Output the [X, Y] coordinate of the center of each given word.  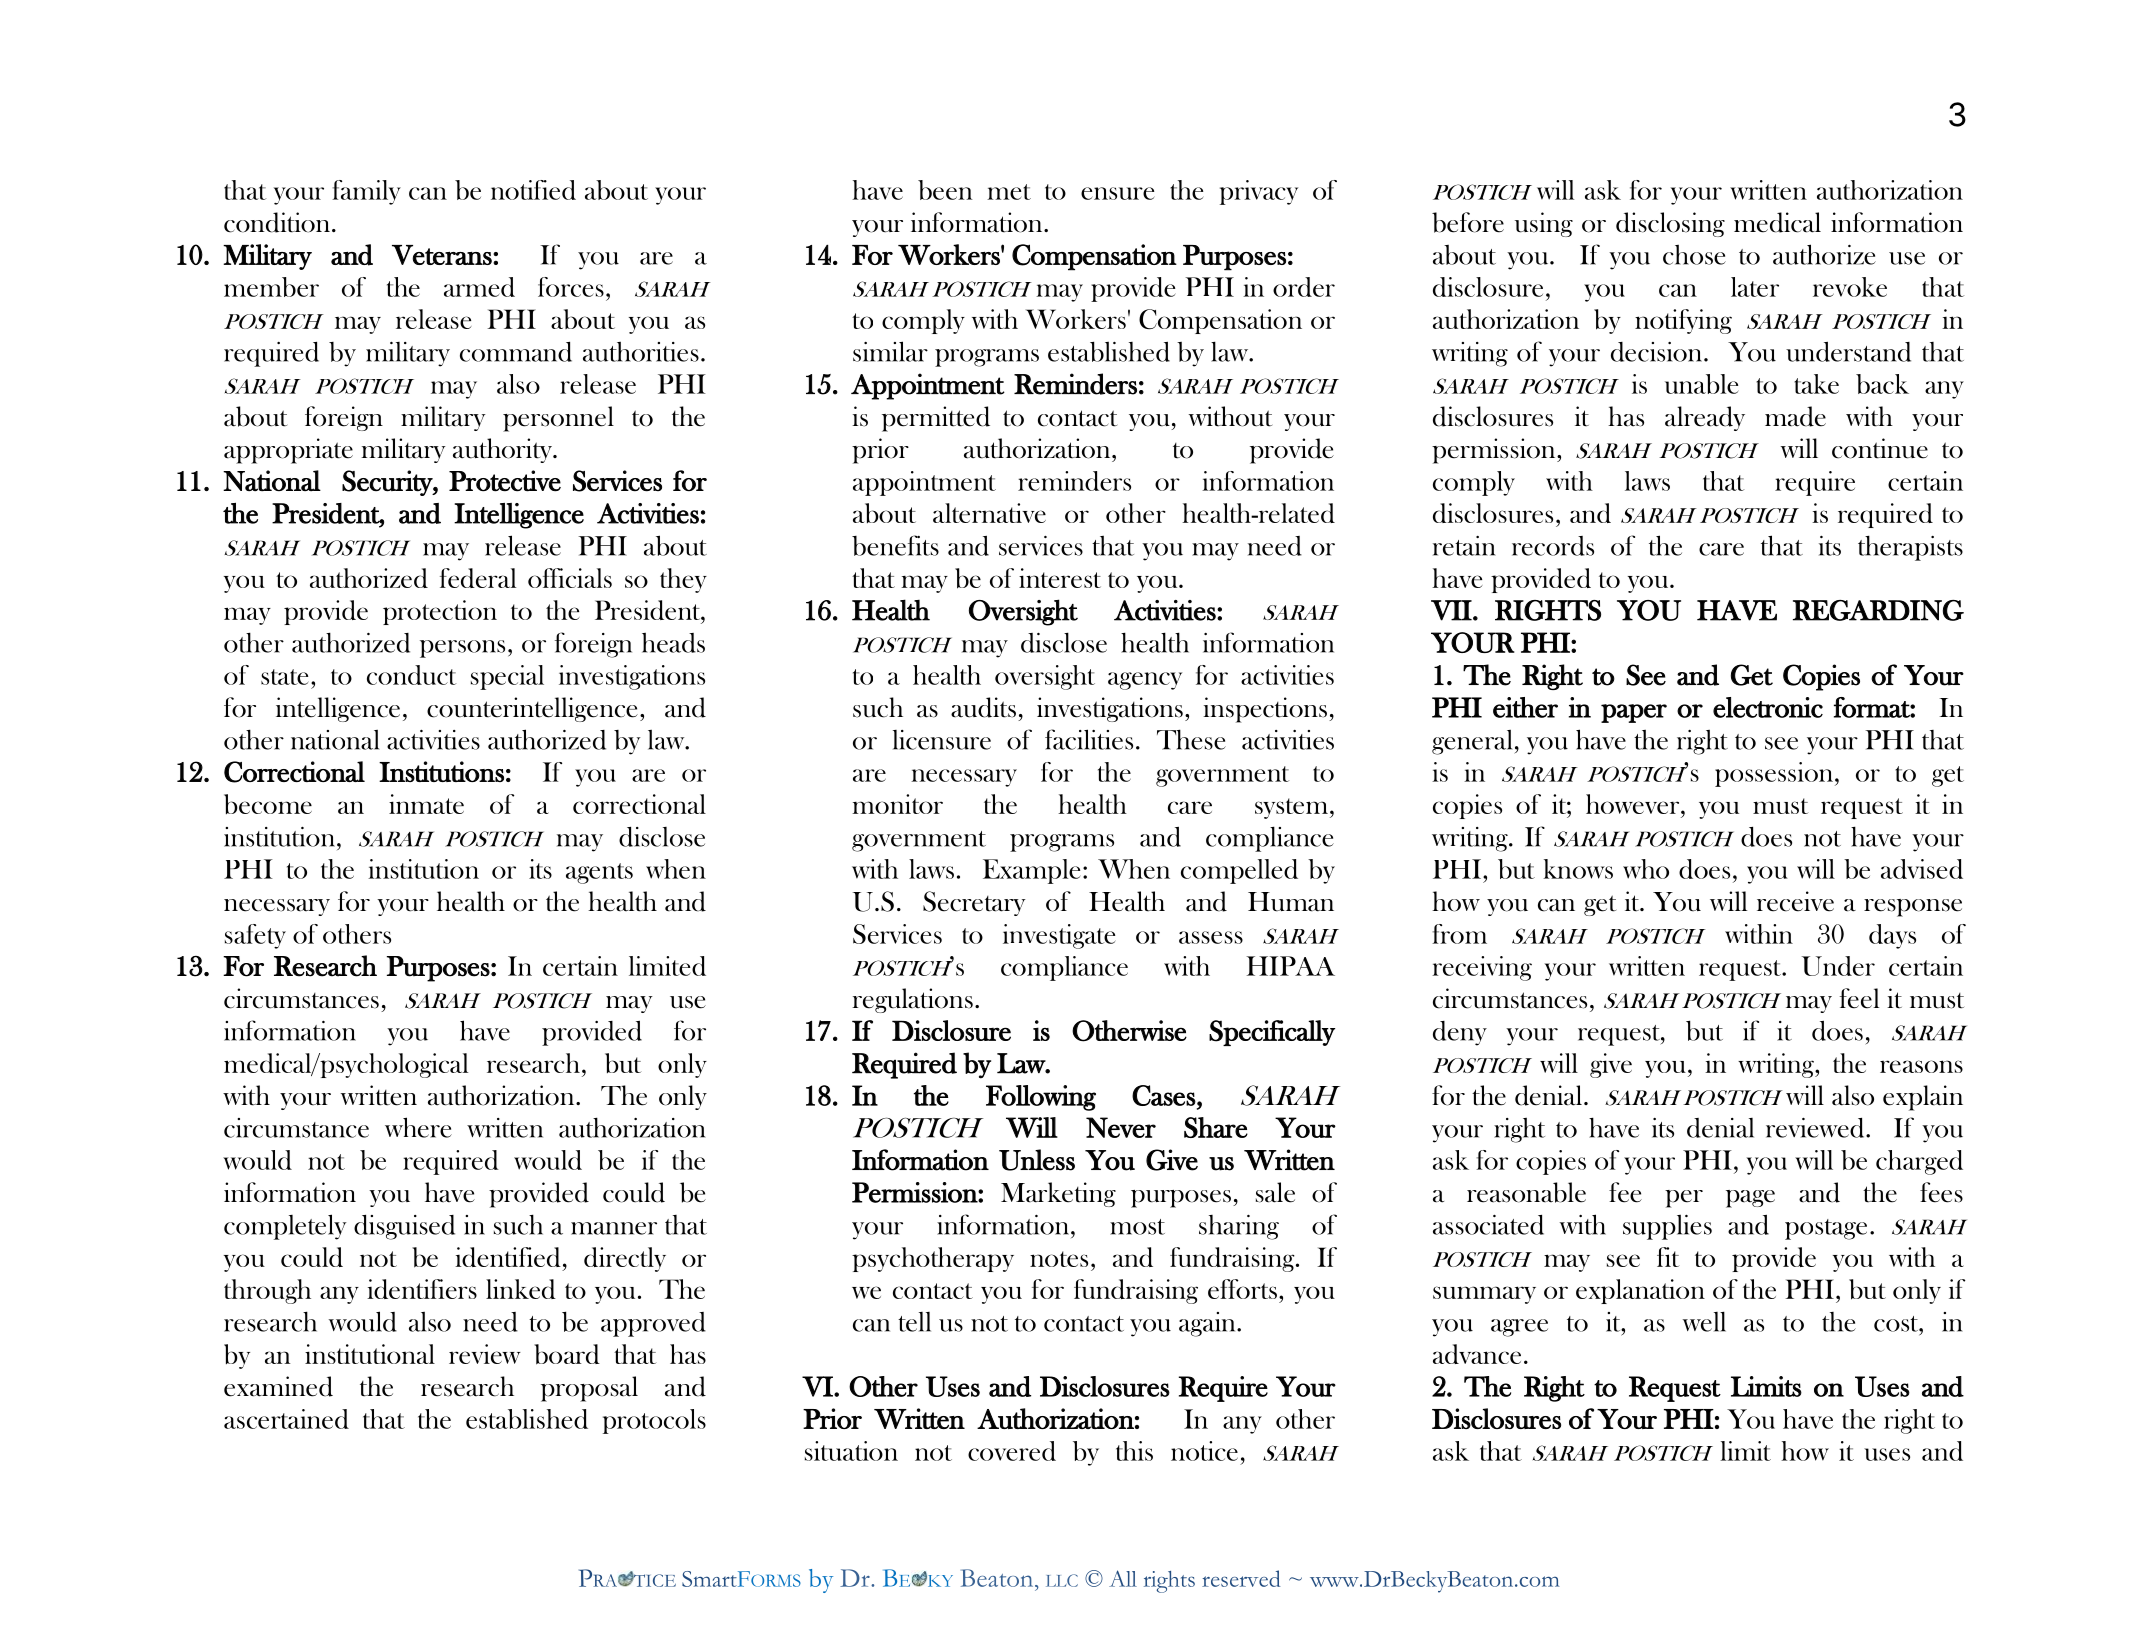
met [1009, 192]
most [1137, 1227]
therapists [1910, 548]
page [1750, 1199]
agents [599, 873]
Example [1031, 871]
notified [533, 190]
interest [1060, 578]
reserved [1241, 1578]
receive [1795, 901]
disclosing [1670, 224]
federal [478, 578]
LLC [1062, 1580]
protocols [654, 1421]
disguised [404, 1227]
